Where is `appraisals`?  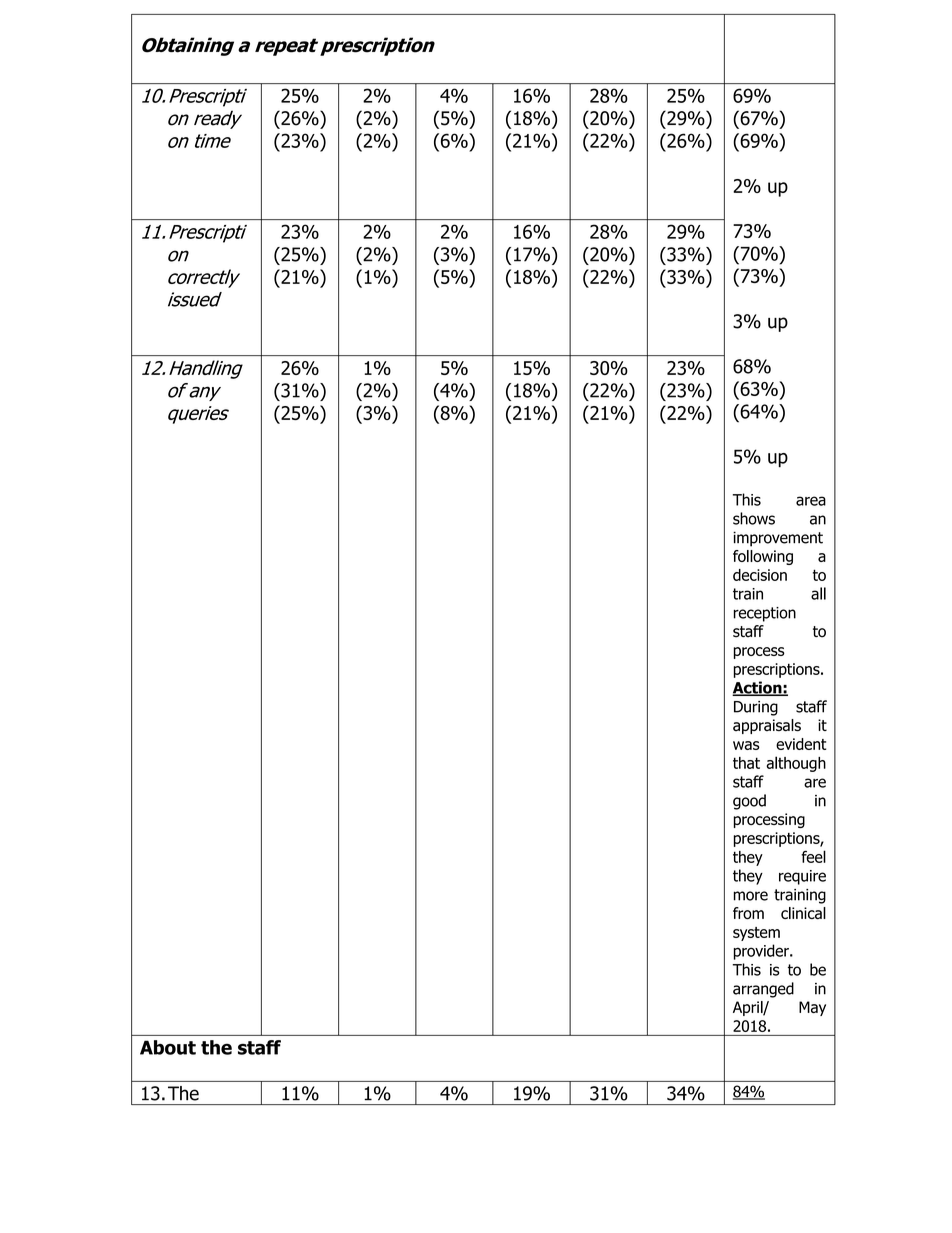
appraisals is located at coordinates (767, 726).
